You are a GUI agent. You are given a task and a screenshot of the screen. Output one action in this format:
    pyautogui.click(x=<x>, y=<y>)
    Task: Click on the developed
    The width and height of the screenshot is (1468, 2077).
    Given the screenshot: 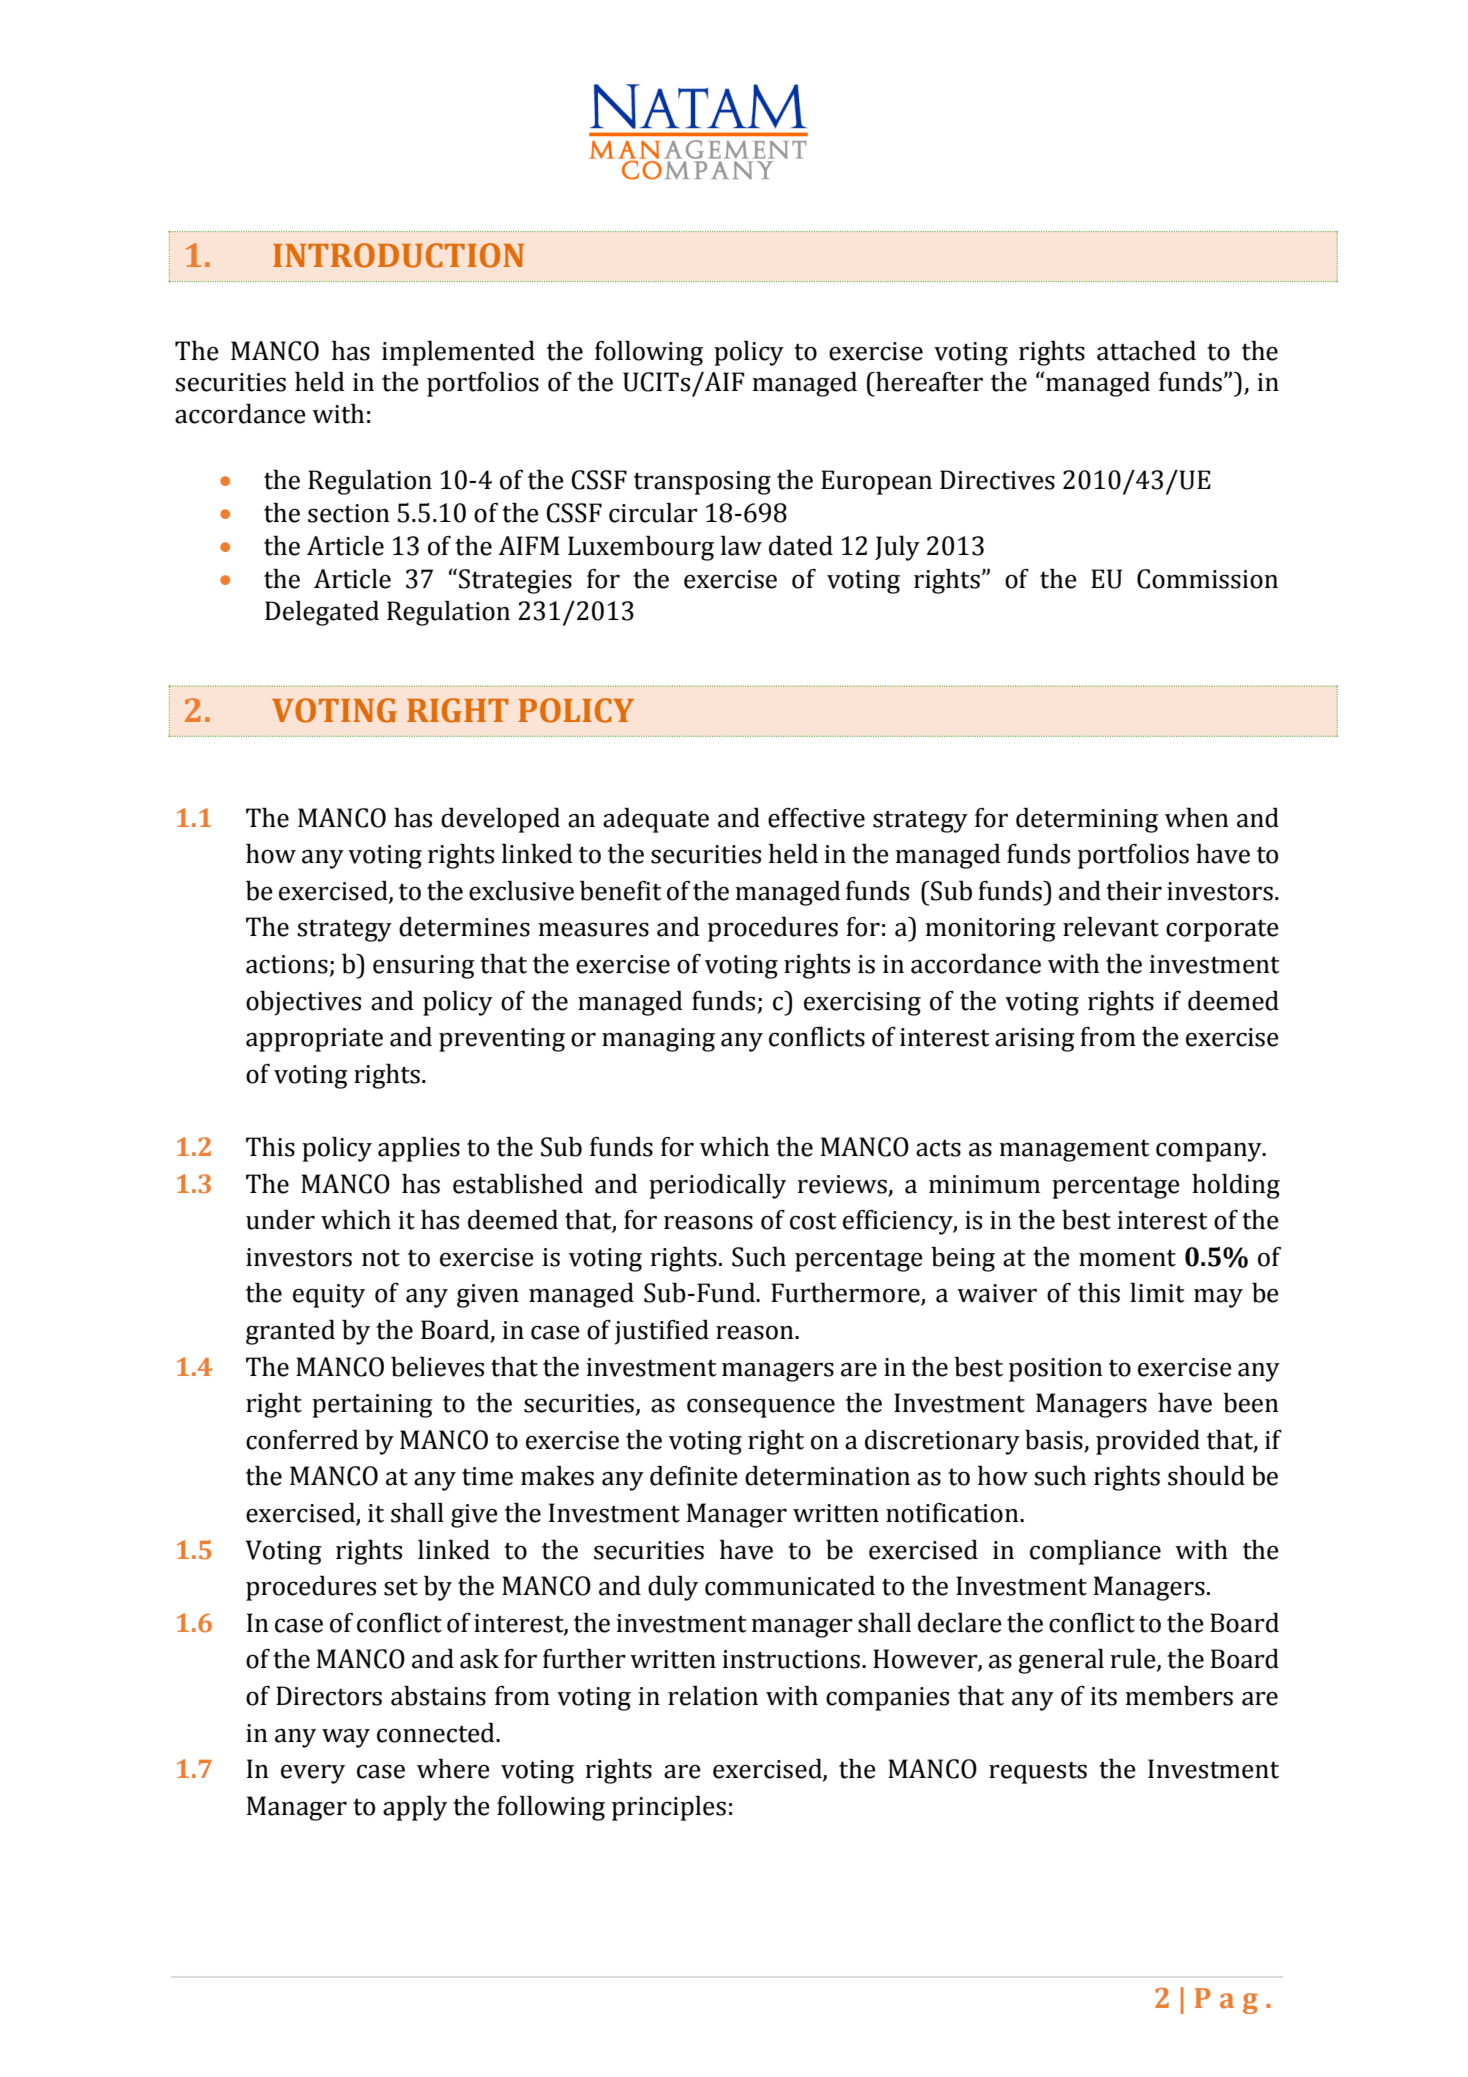 What is the action you would take?
    pyautogui.click(x=500, y=820)
